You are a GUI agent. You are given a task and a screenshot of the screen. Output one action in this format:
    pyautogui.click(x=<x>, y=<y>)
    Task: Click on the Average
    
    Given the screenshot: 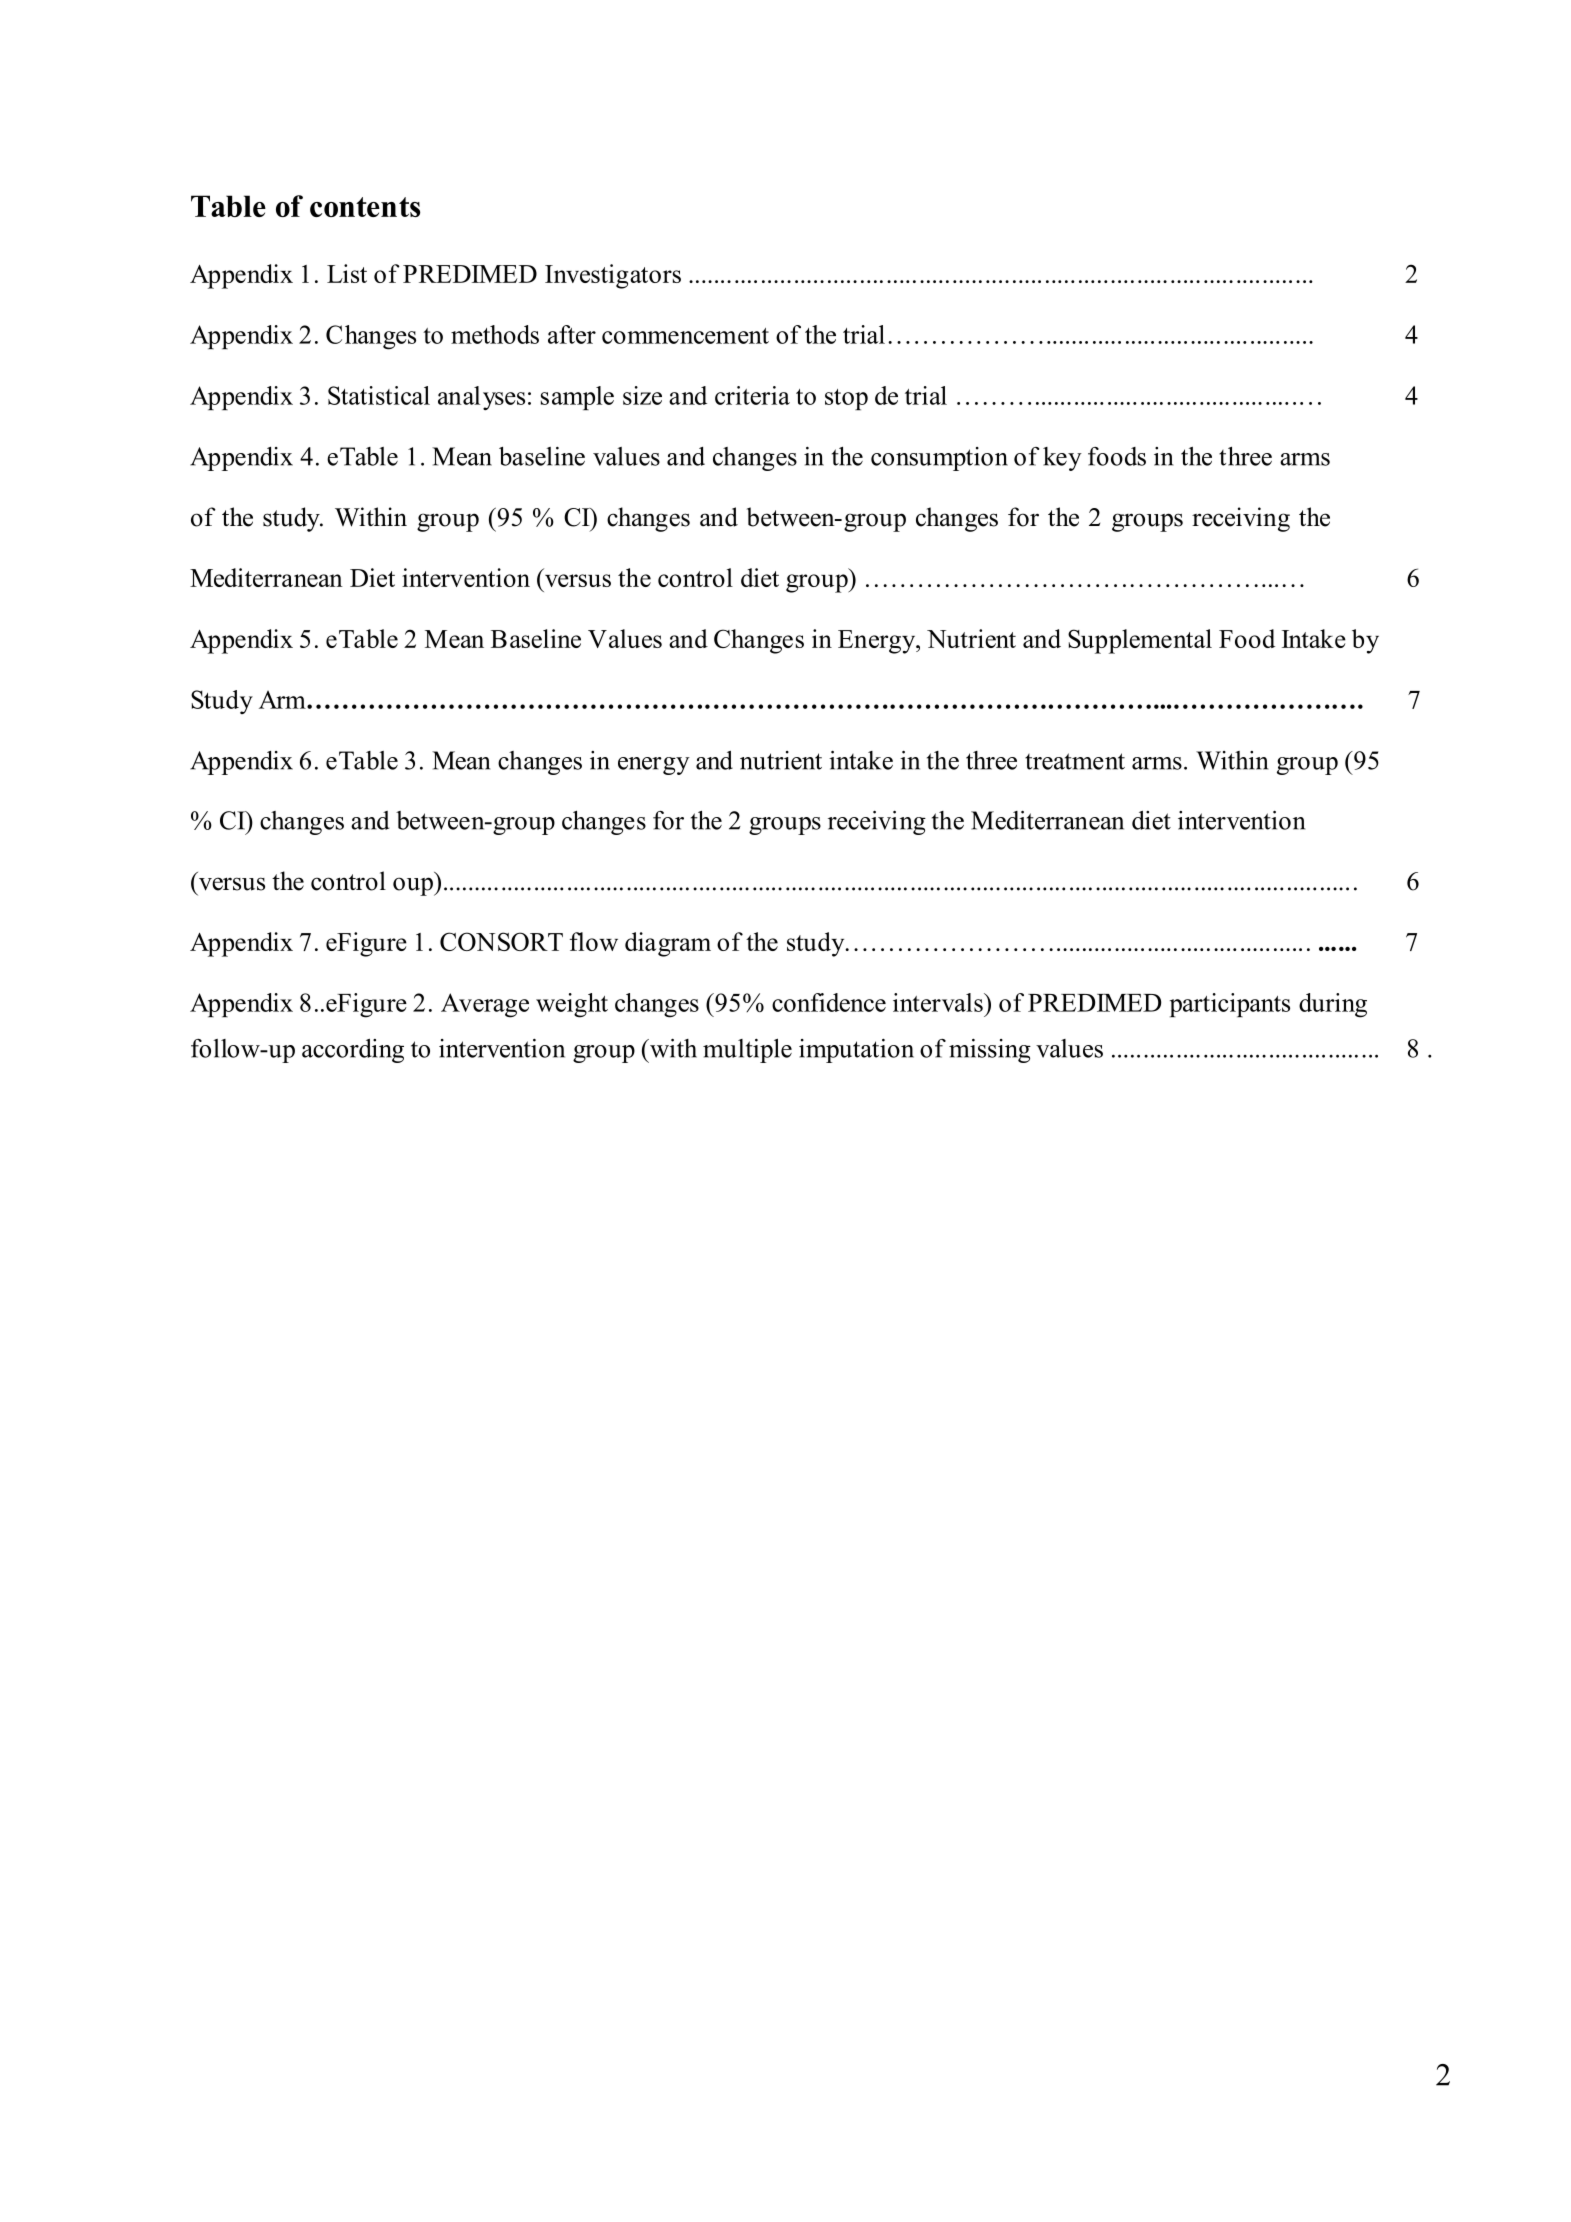 What is the action you would take?
    pyautogui.click(x=485, y=1005)
